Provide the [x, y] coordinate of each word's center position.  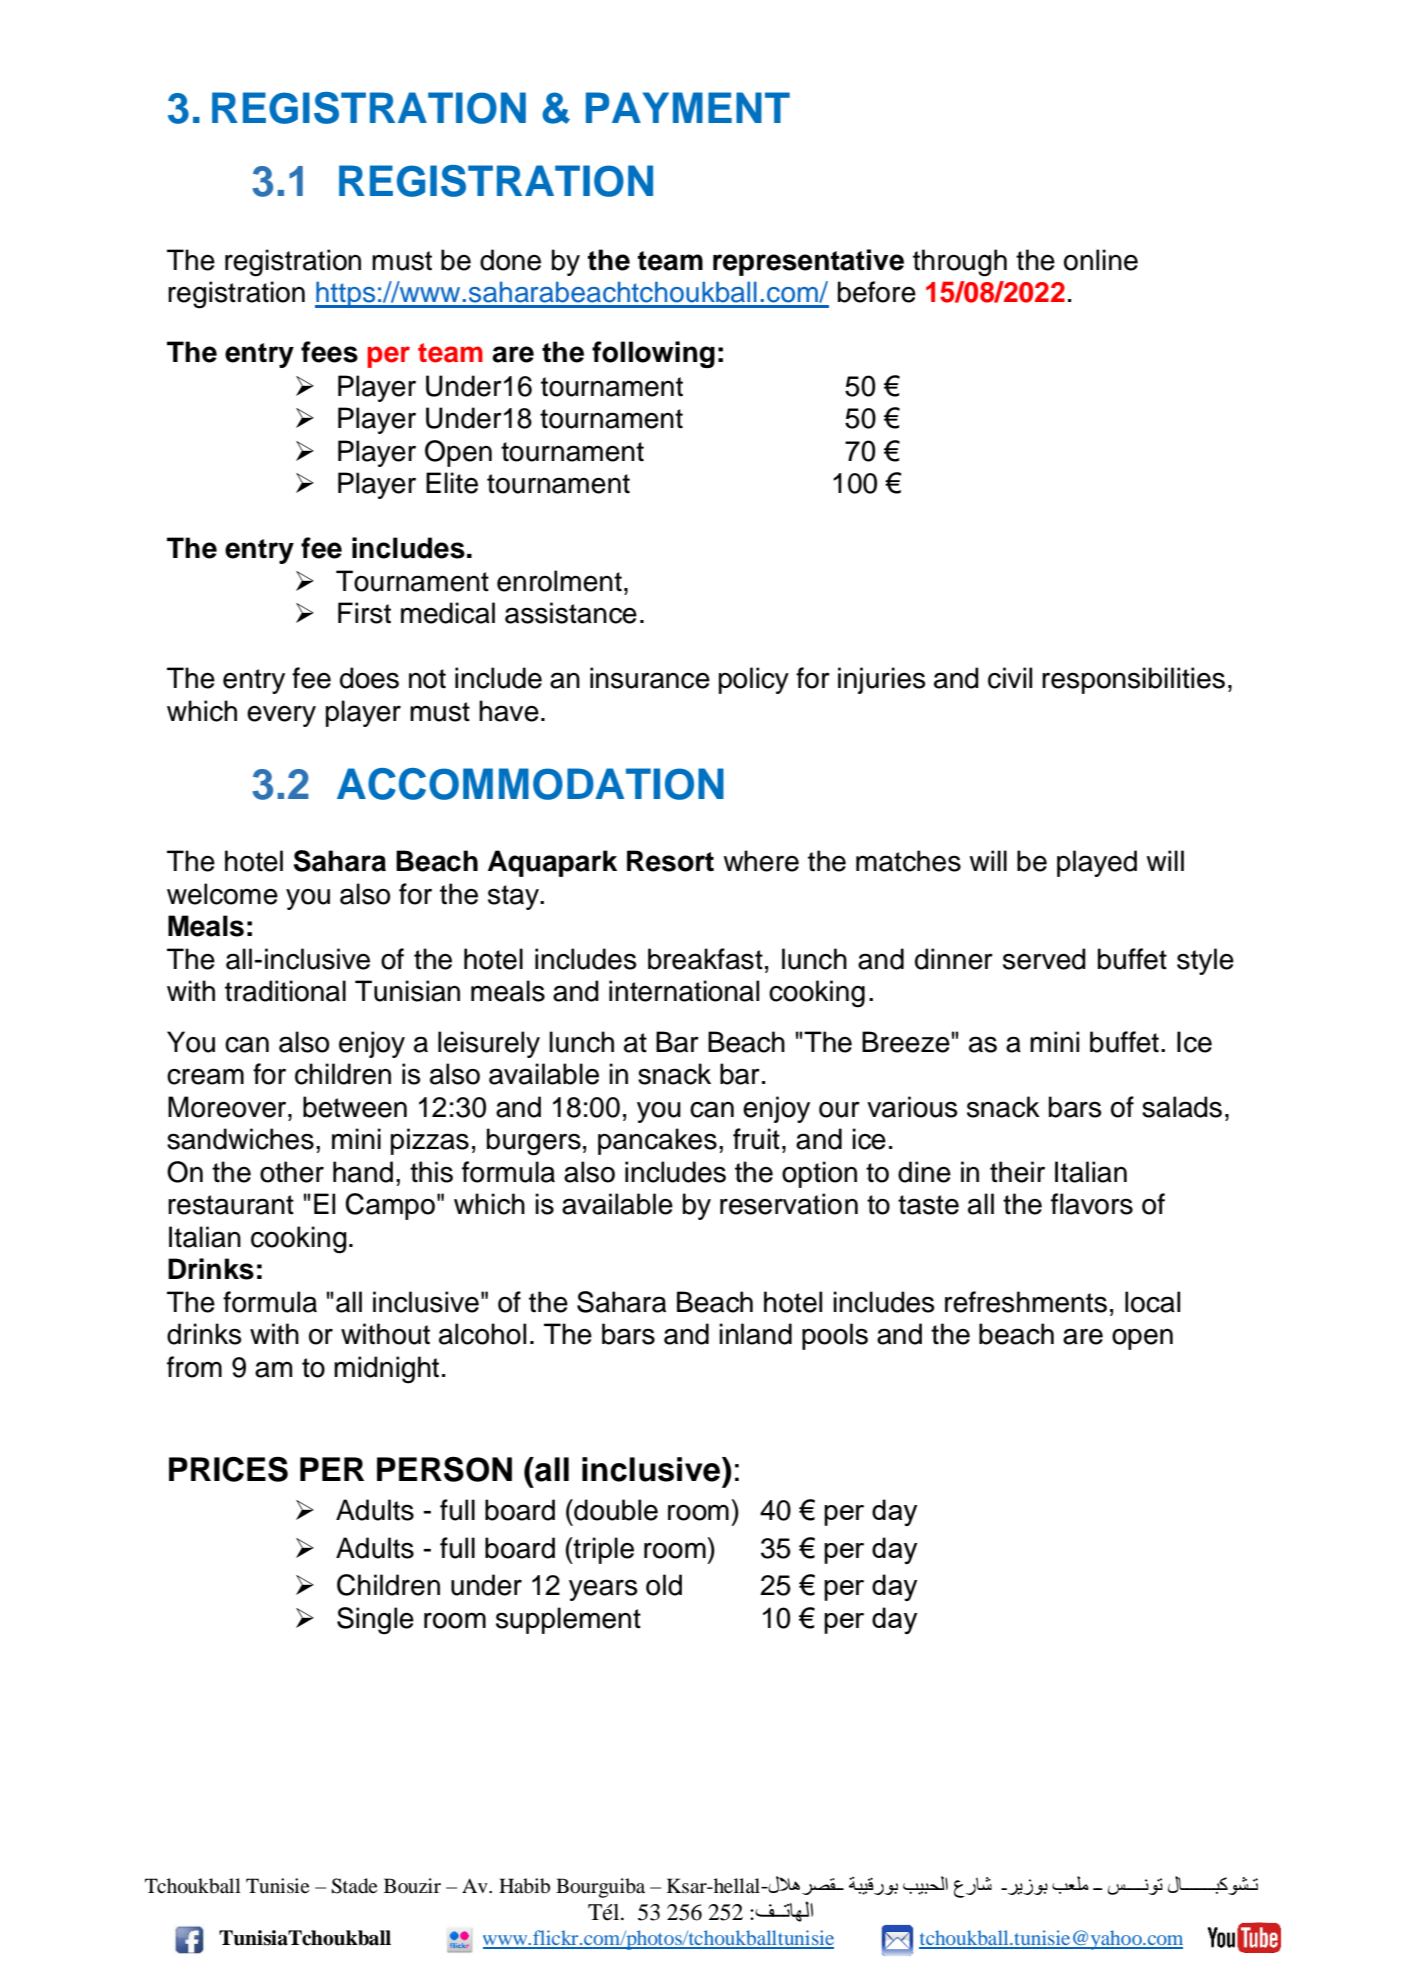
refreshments [1026, 1302]
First [364, 613]
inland [755, 1334]
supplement [568, 1620]
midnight [386, 1370]
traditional [285, 991]
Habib [524, 1886]
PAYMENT [688, 107]
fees [329, 352]
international [684, 991]
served [1044, 959]
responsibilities [1133, 680]
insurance [650, 678]
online [1101, 260]
